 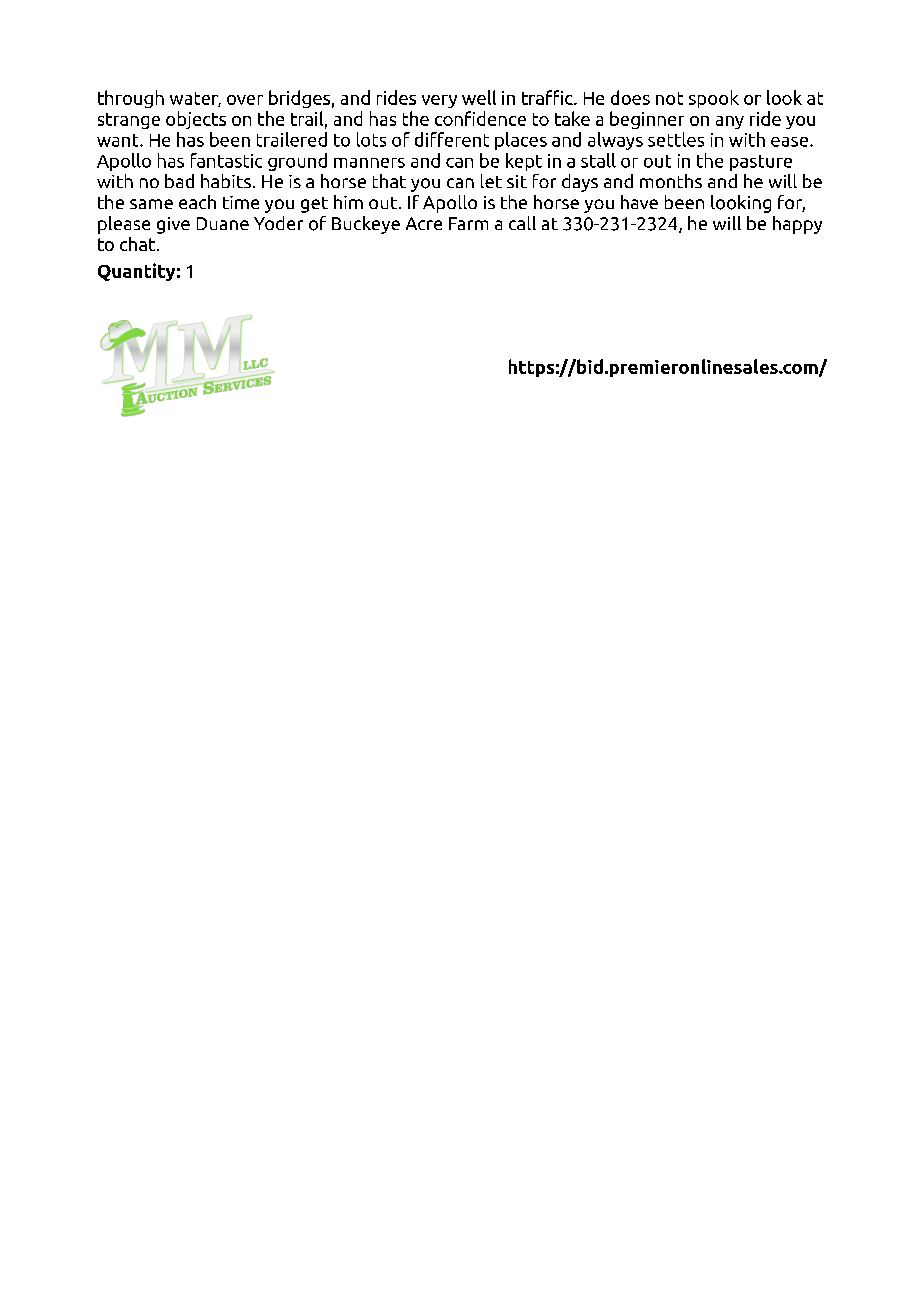 What do you see at coordinates (439, 101) in the screenshot?
I see `very` at bounding box center [439, 101].
